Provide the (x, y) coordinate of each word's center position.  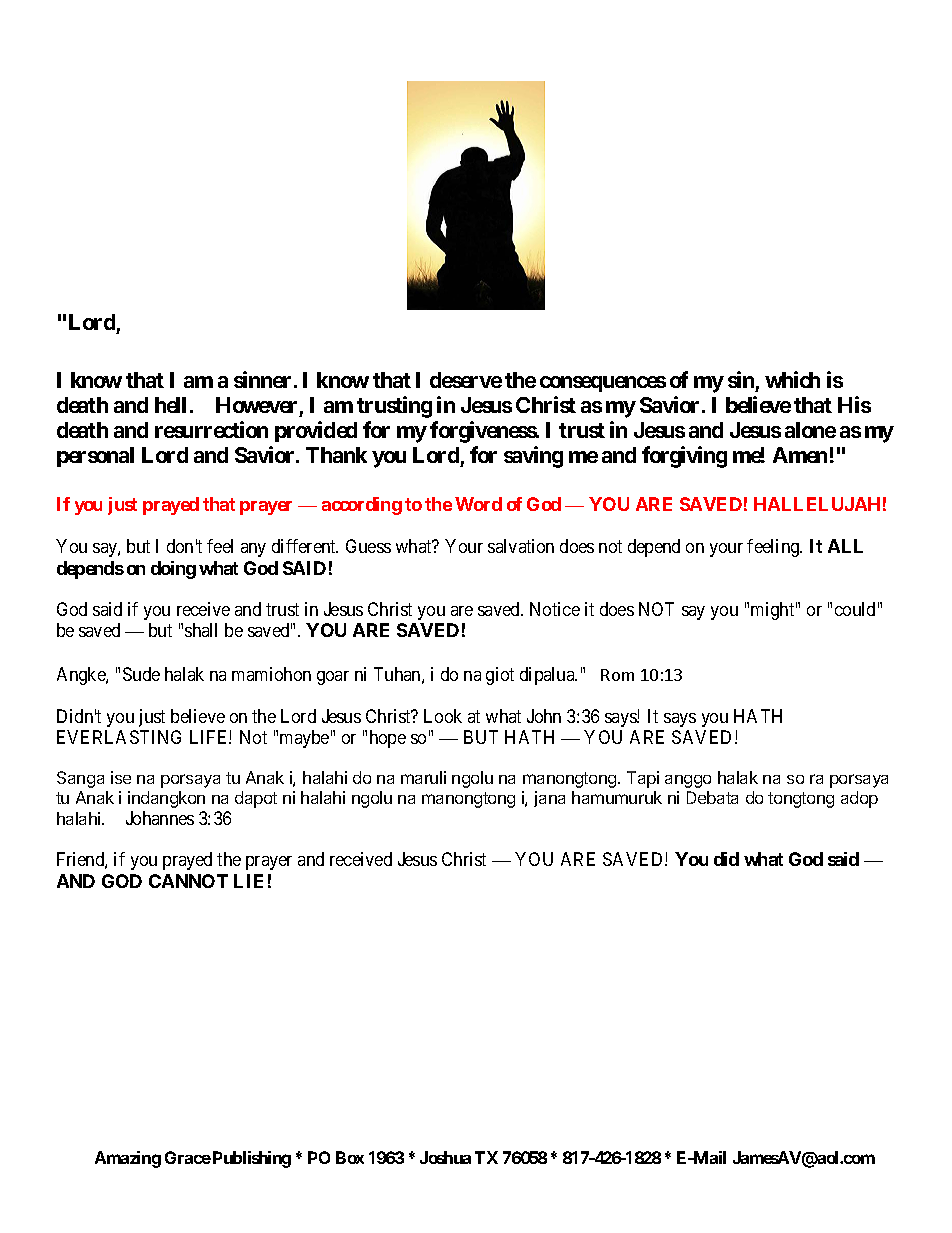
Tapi (643, 779)
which (792, 379)
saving (533, 457)
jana (549, 799)
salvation (521, 546)
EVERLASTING (119, 737)
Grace (188, 1157)
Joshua (445, 1157)
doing (173, 570)
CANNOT (188, 881)
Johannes (160, 818)
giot (500, 676)
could (855, 609)
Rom (617, 675)
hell (170, 405)
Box (350, 1157)
